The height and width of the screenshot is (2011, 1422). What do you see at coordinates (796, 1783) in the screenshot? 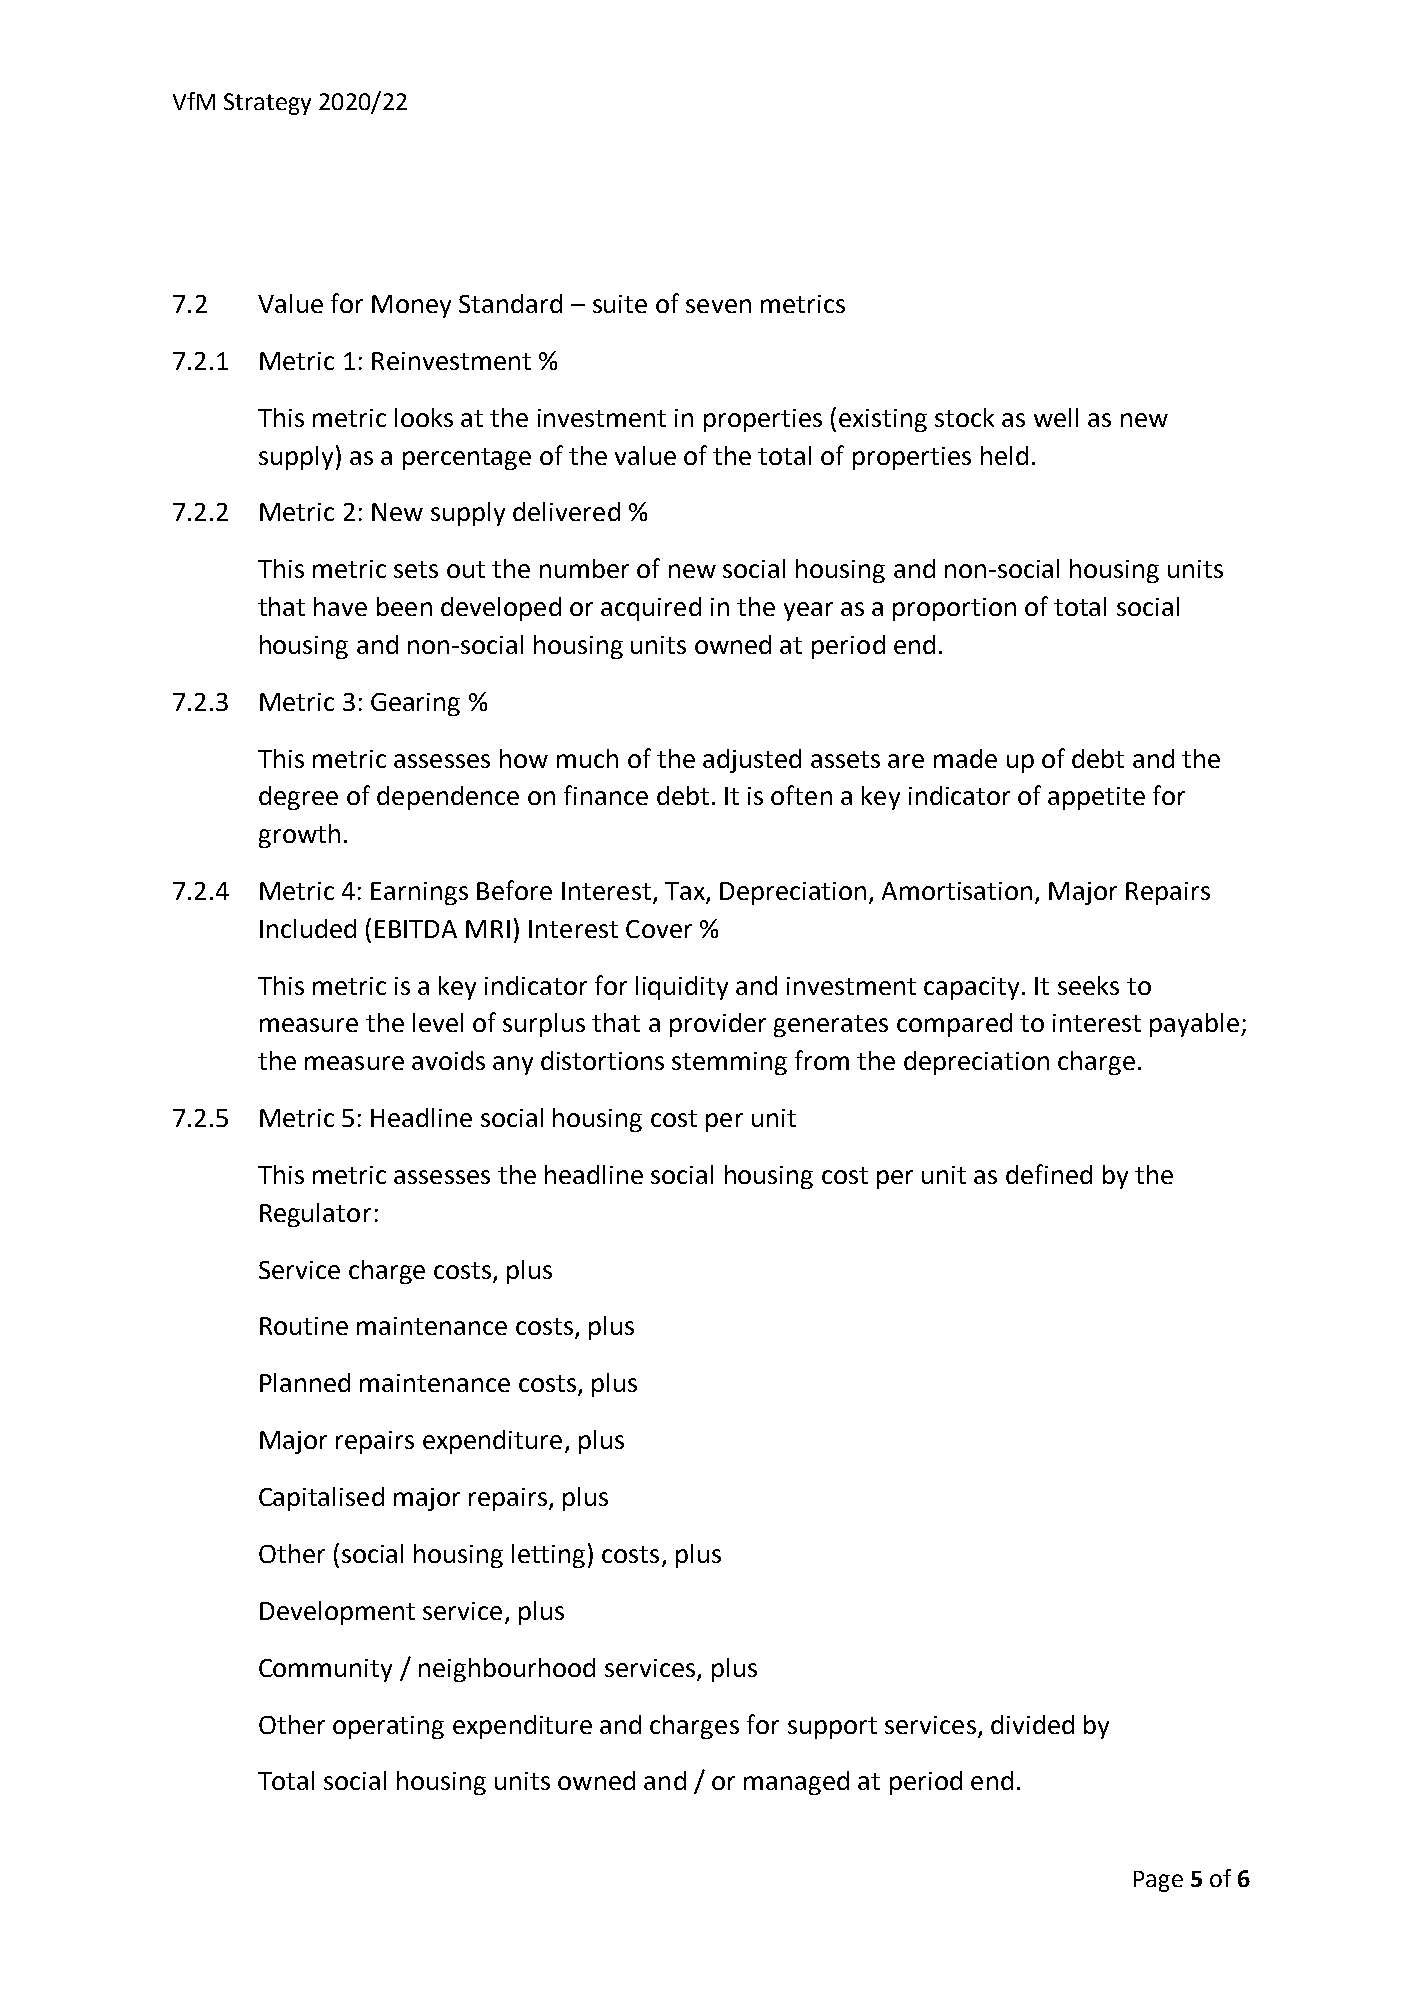
I see `managed` at bounding box center [796, 1783].
